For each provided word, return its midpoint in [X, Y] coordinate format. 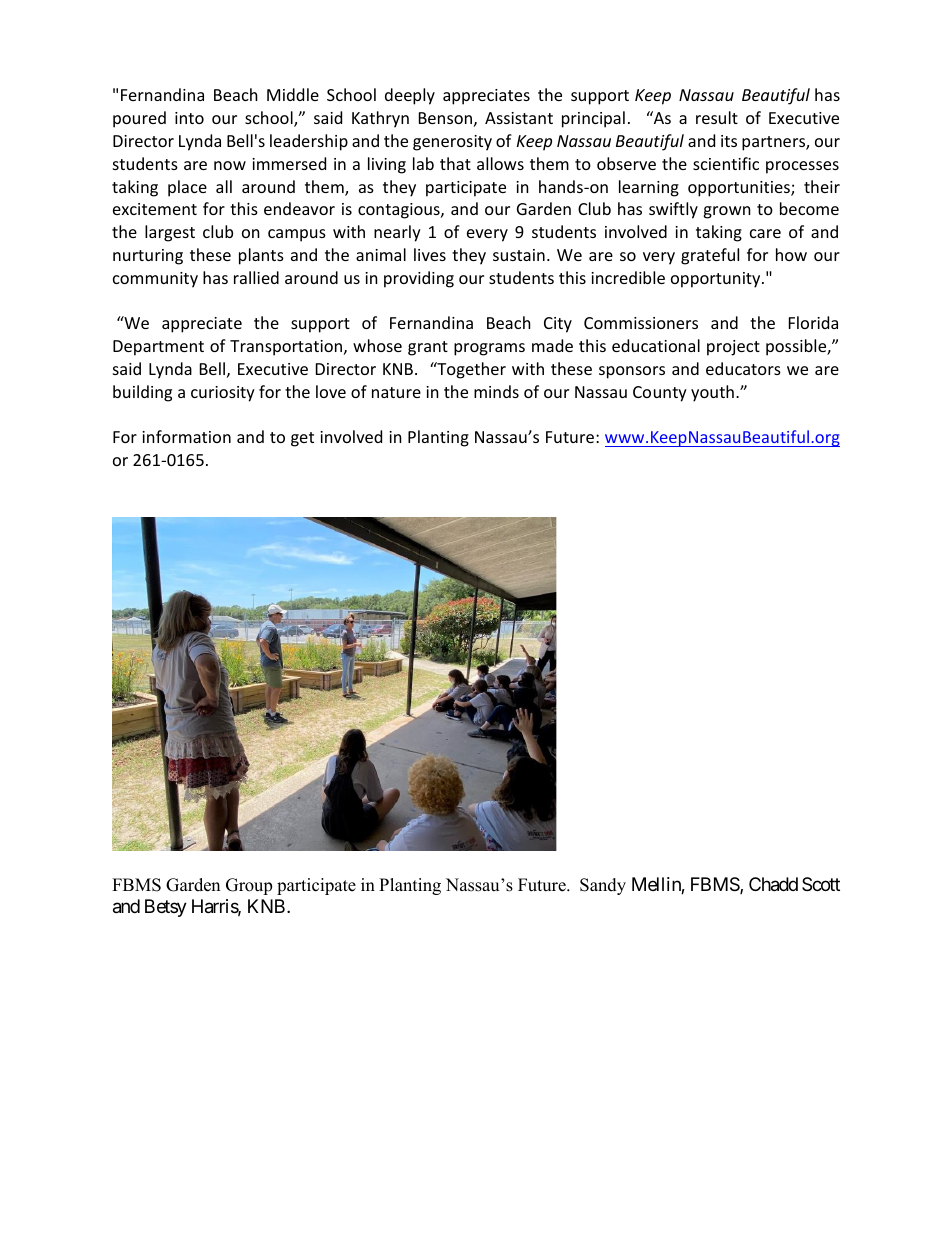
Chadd [773, 884]
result [717, 117]
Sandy [603, 886]
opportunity [717, 280]
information [186, 436]
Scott [821, 884]
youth [712, 393]
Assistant [519, 118]
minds [496, 391]
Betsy [166, 908]
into [189, 118]
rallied [256, 277]
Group [249, 886]
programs [489, 349]
